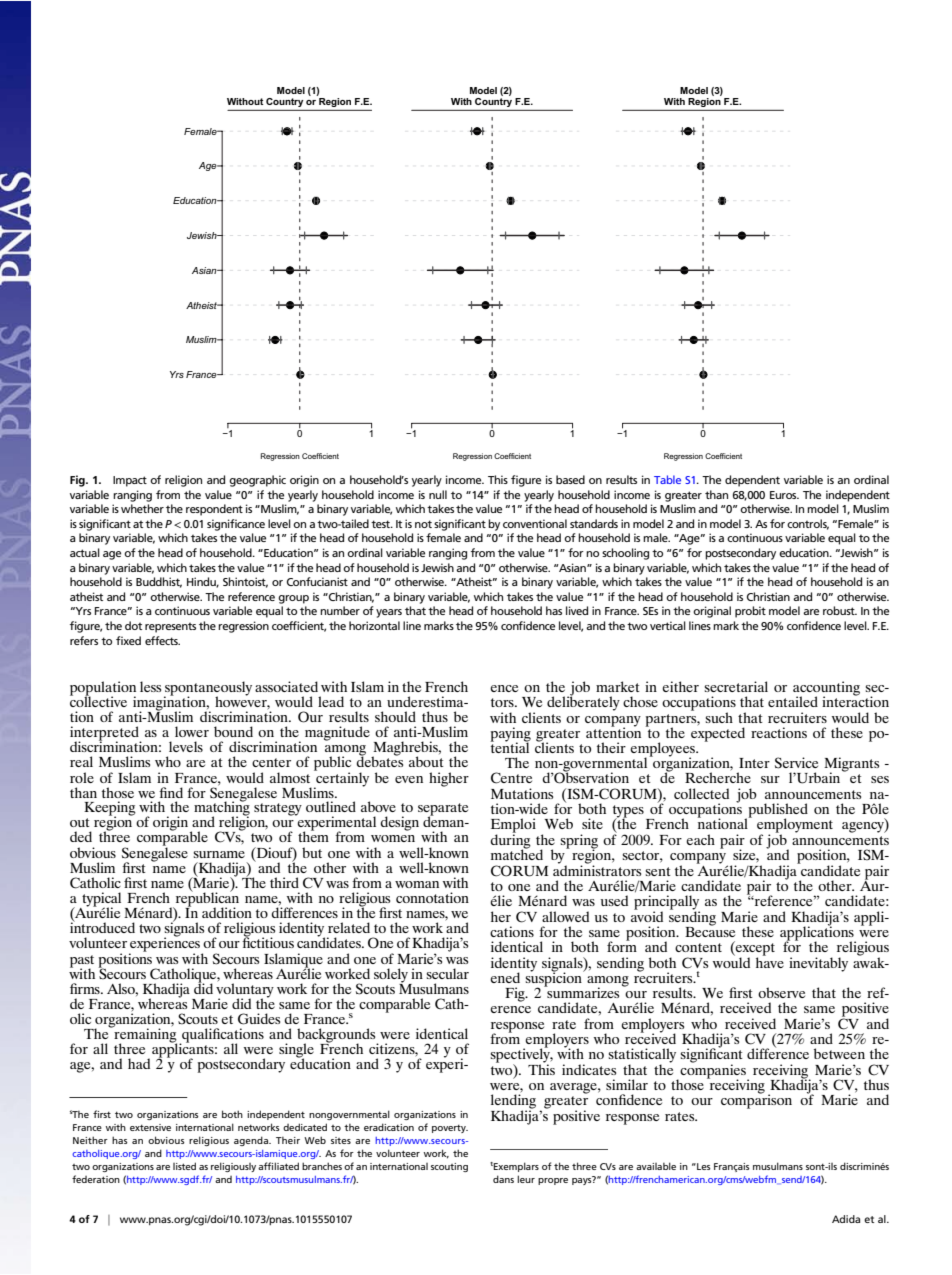  Describe the element at coordinates (438, 494) in the screenshot. I see `null` at that location.
